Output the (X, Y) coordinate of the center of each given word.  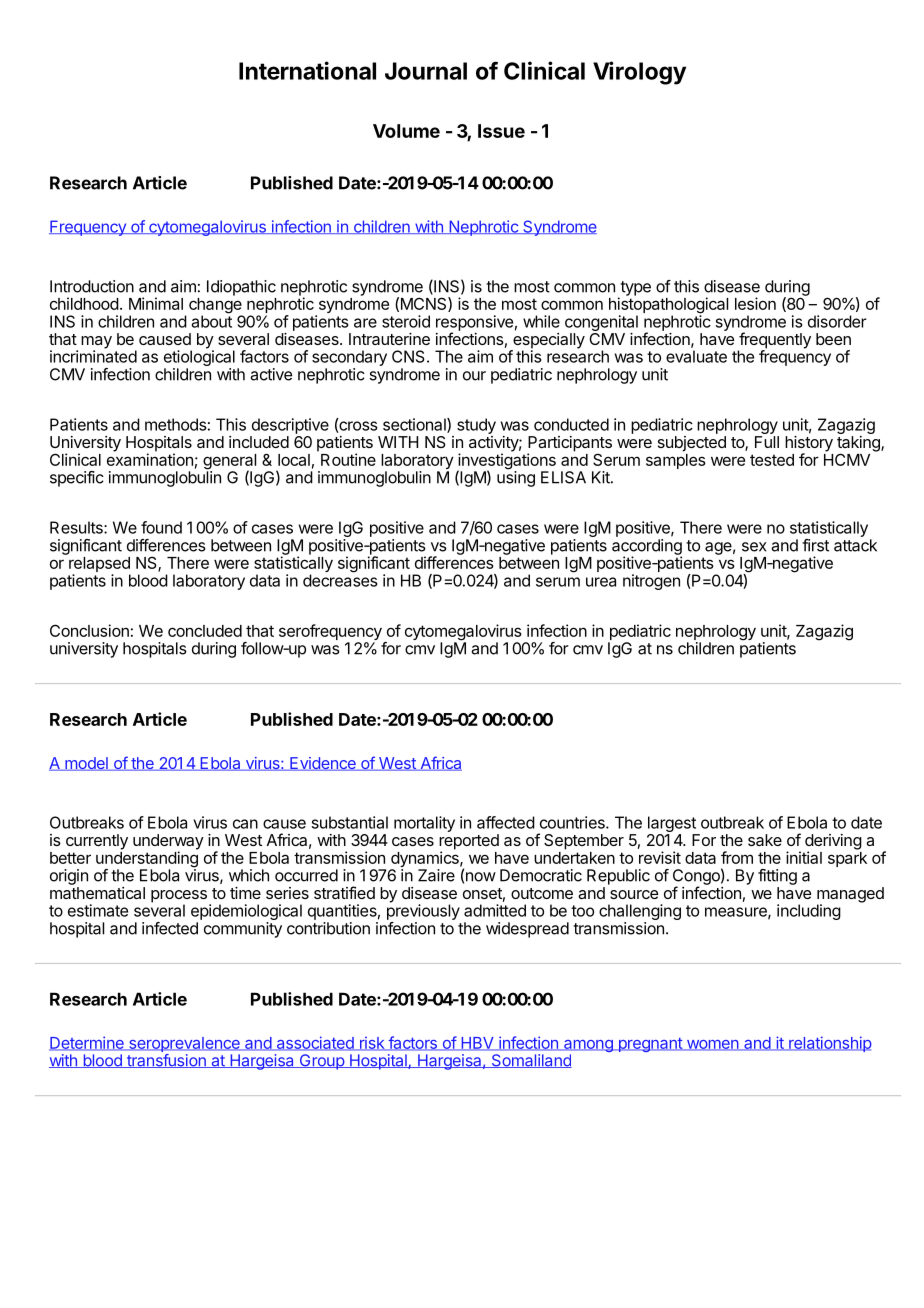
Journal (426, 71)
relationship (829, 1044)
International (307, 70)
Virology (639, 73)
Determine (87, 1043)
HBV (477, 1044)
